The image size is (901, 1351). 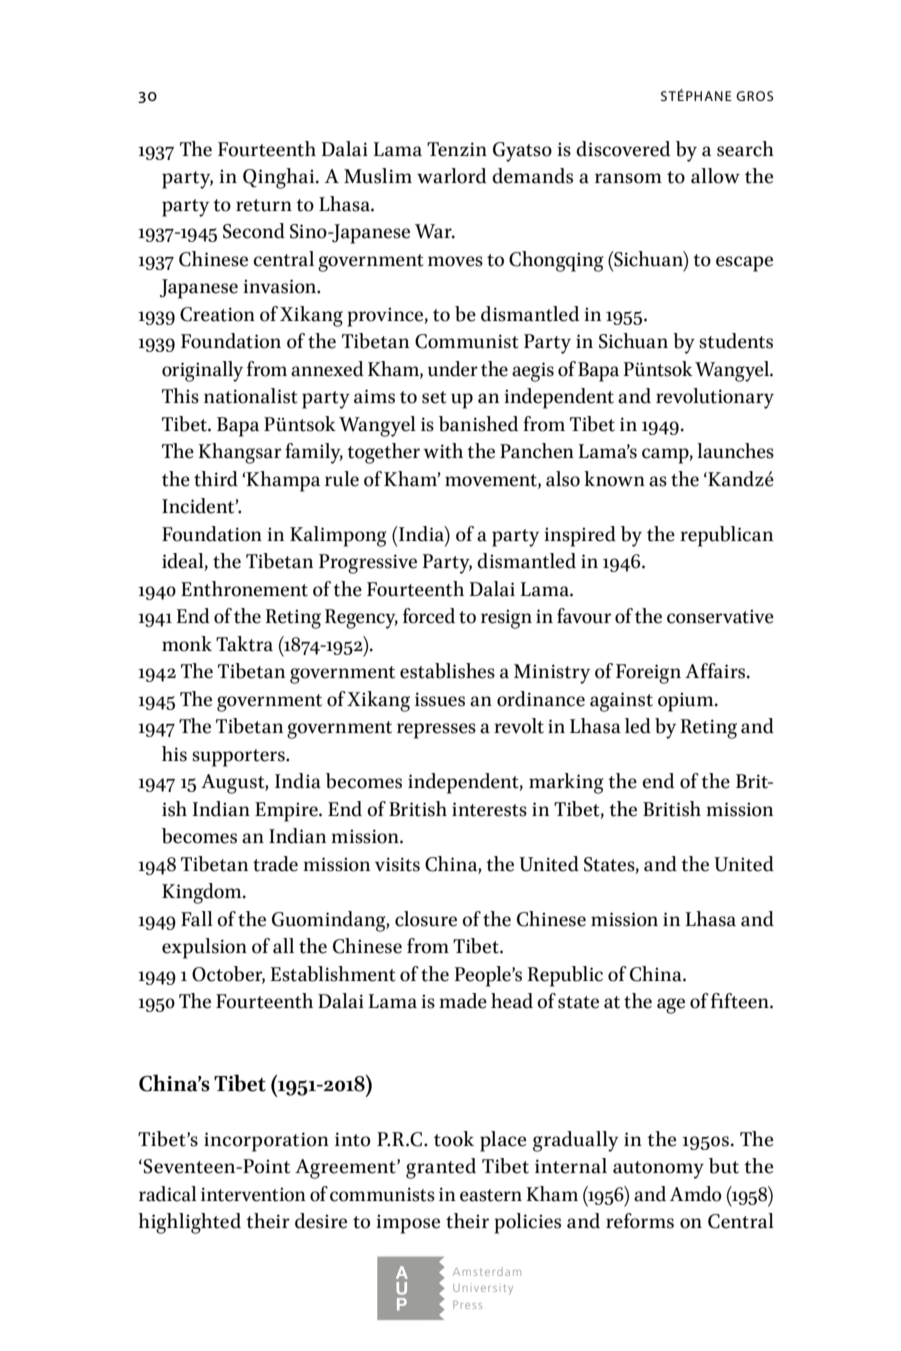 What do you see at coordinates (253, 1194) in the image?
I see `intervention` at bounding box center [253, 1194].
